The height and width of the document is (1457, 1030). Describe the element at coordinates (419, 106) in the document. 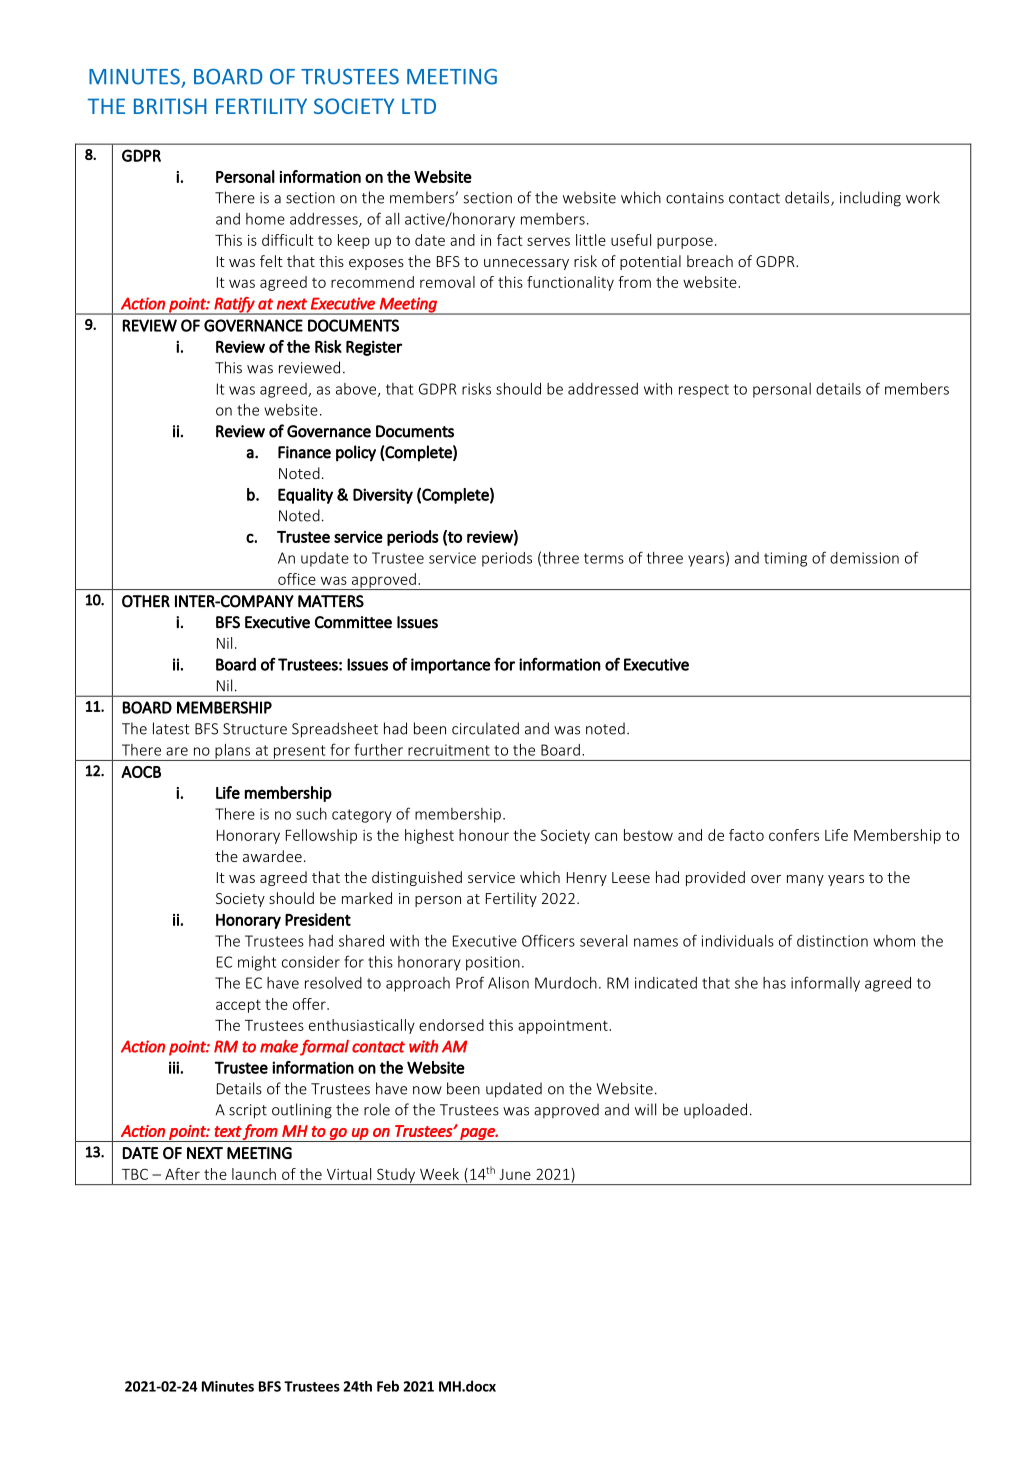

I see `LTD` at that location.
